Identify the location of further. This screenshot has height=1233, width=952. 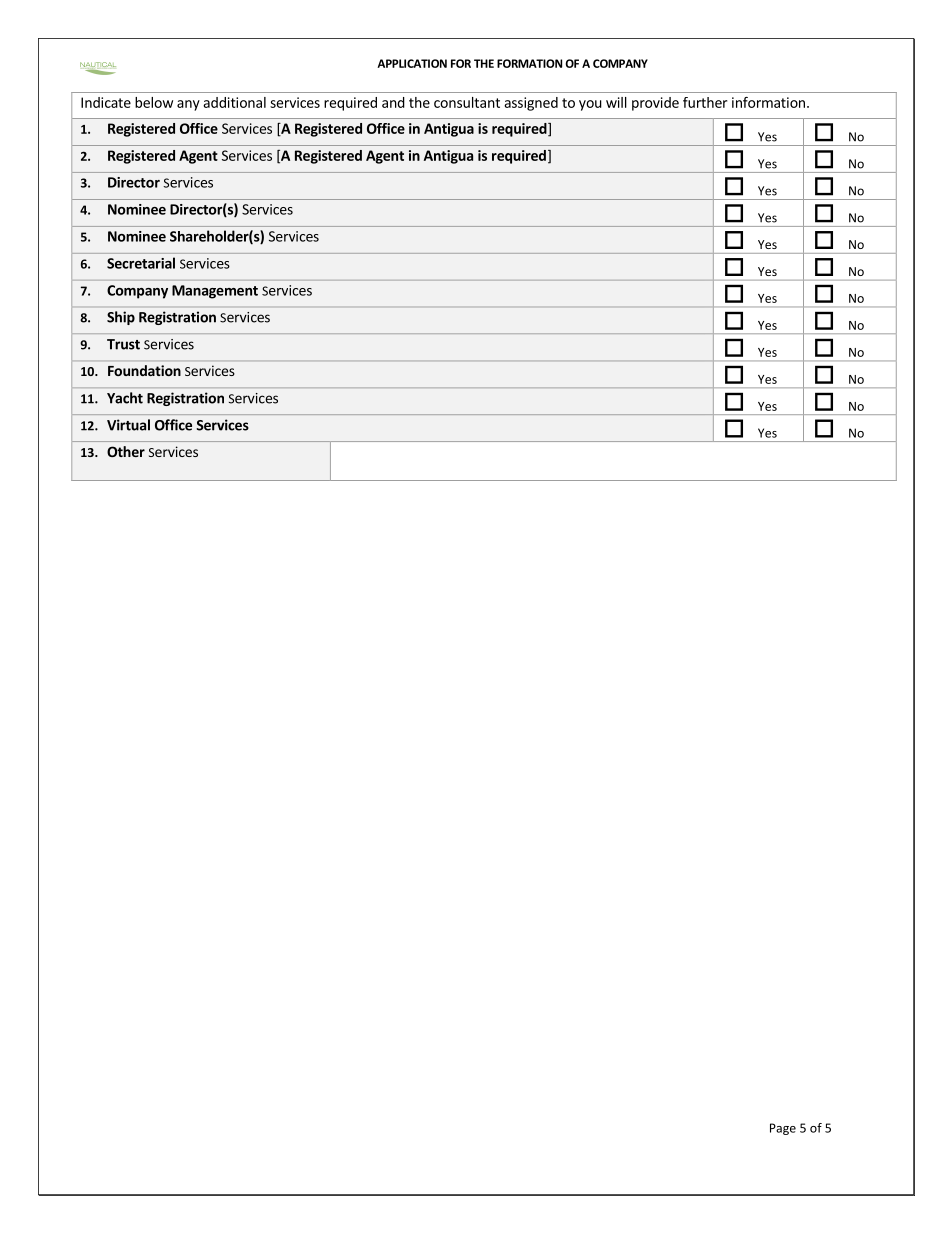
(705, 102).
